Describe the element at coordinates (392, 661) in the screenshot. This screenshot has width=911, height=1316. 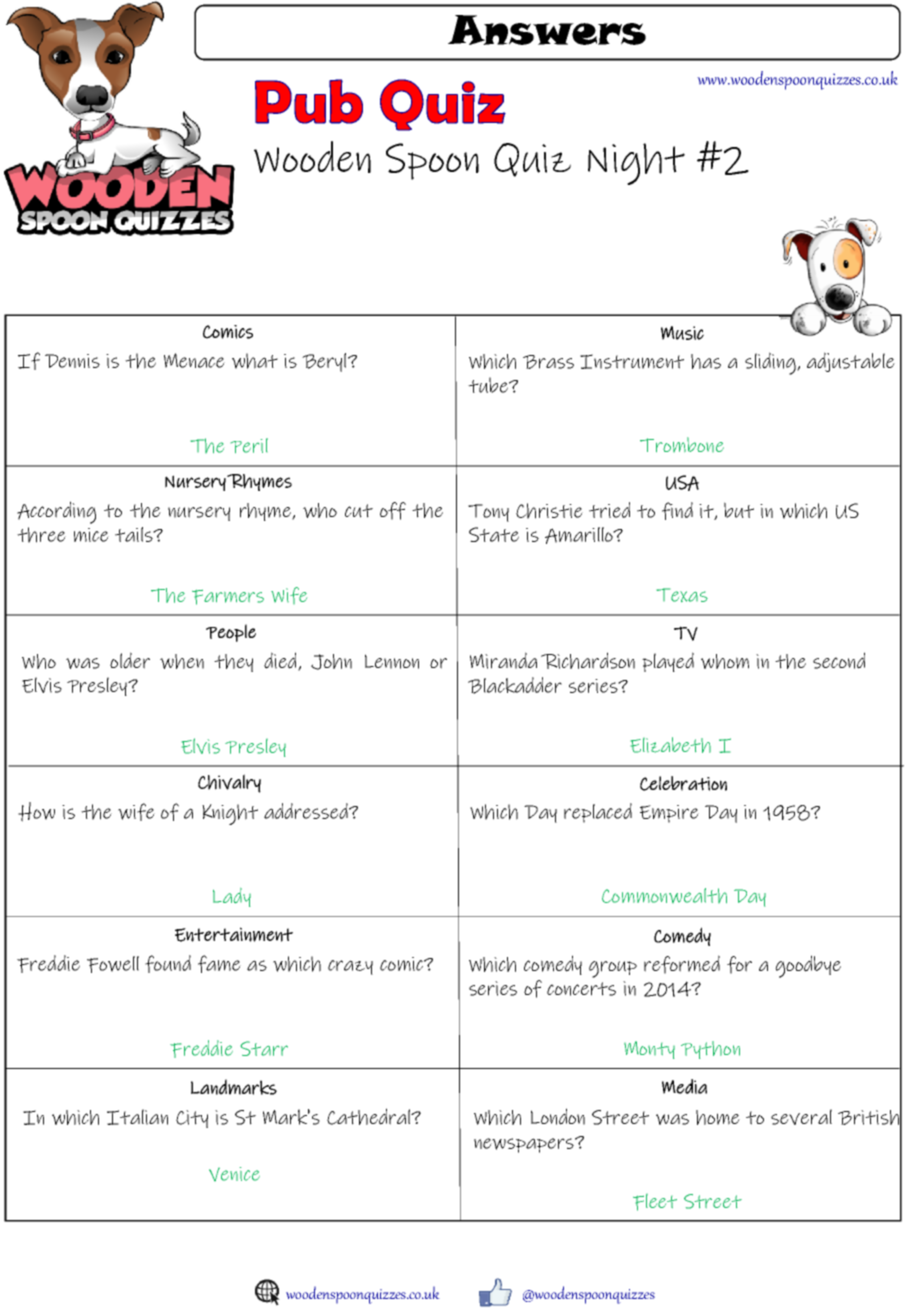
I see `Lennon` at that location.
